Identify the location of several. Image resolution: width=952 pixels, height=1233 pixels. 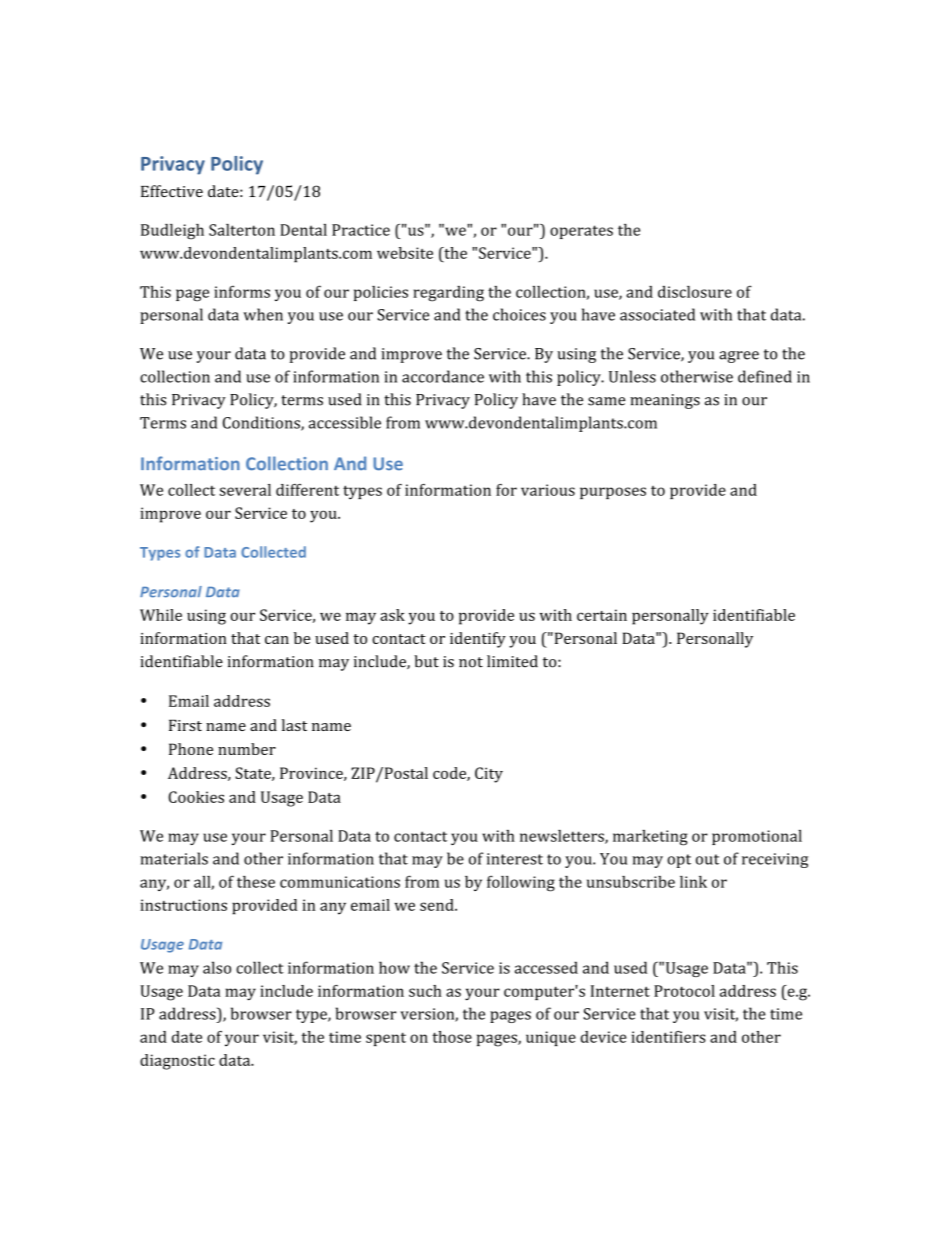
(245, 490).
